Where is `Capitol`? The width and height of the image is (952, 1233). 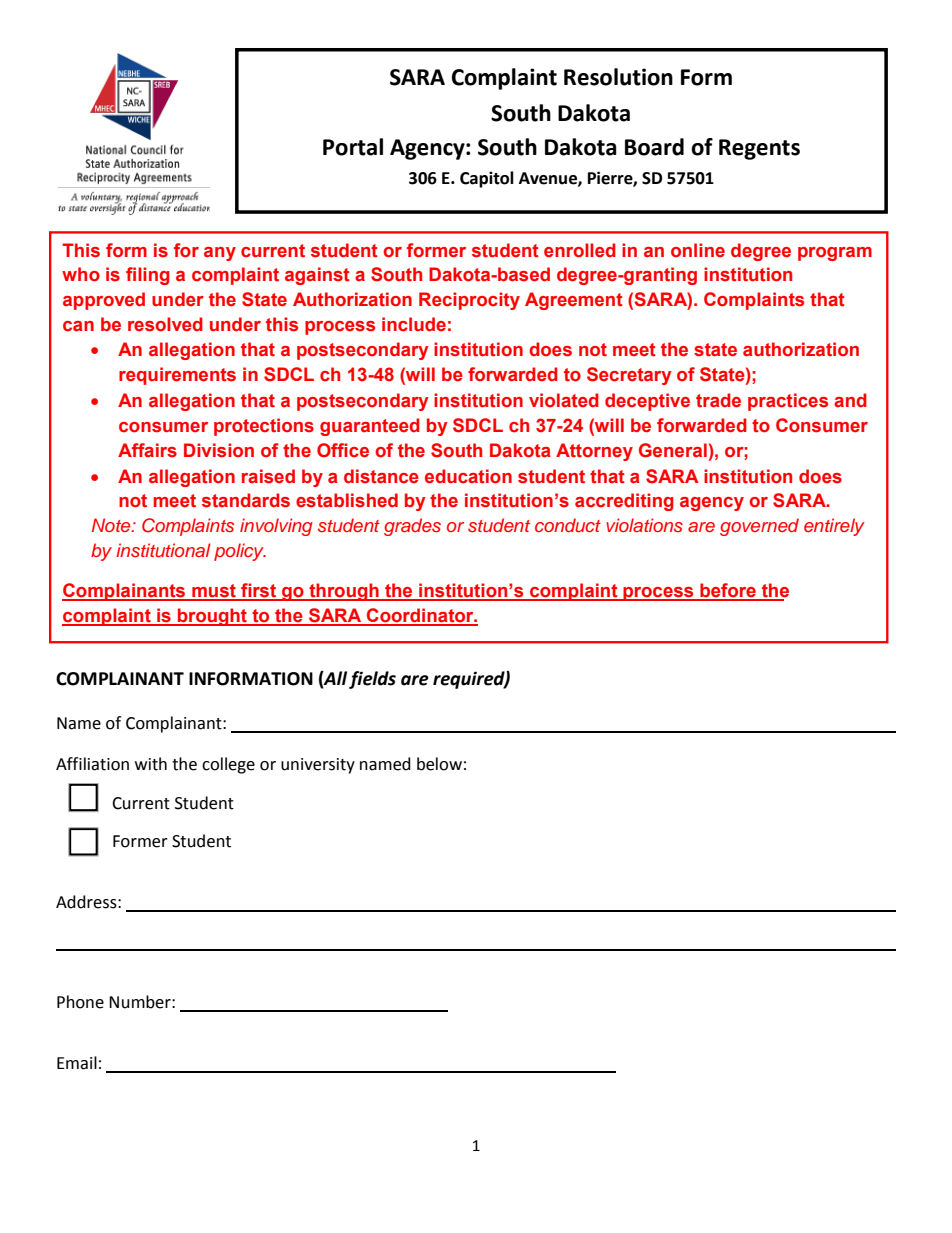
Capitol is located at coordinates (487, 179).
